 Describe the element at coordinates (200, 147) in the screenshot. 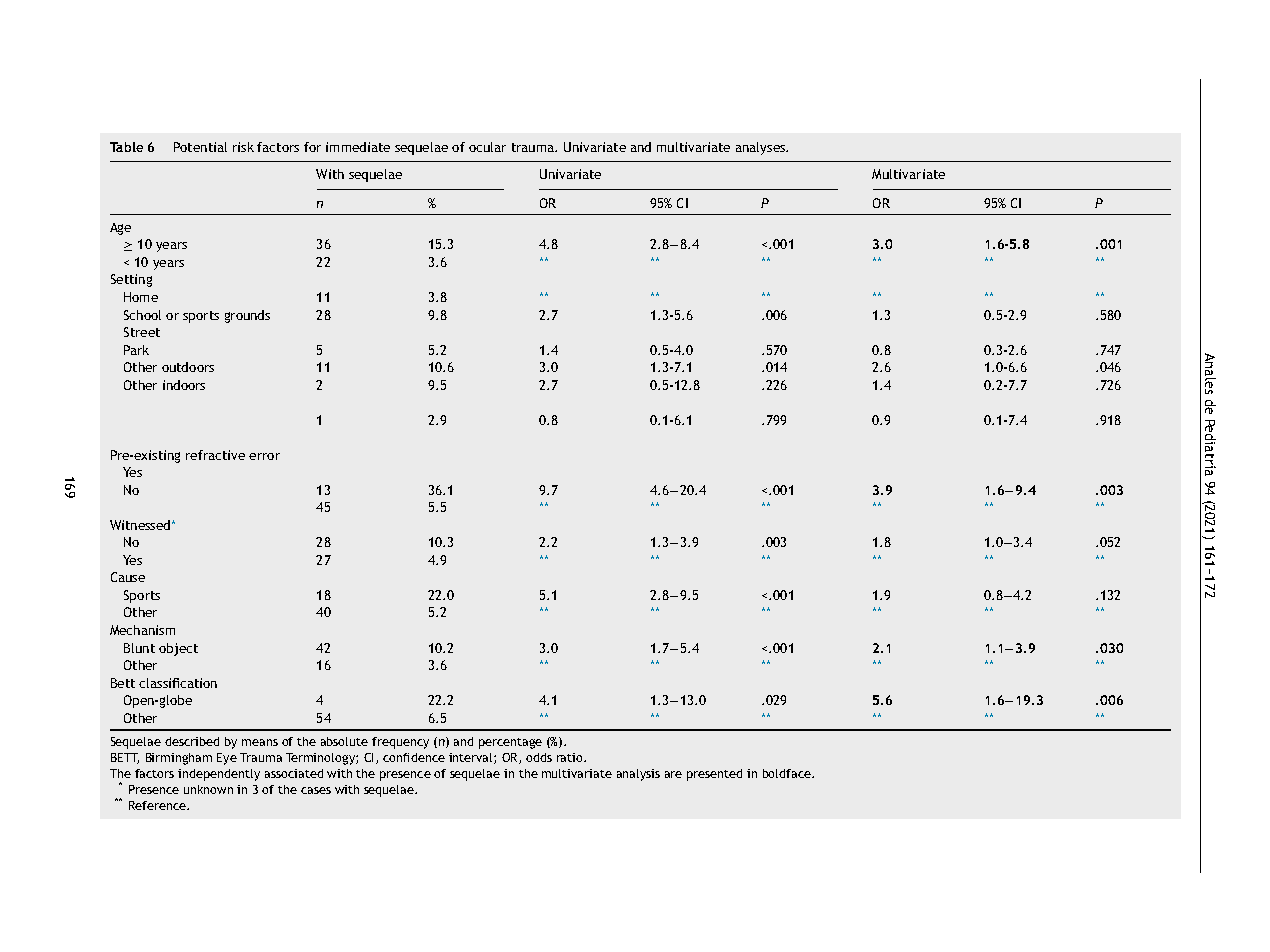

I see `Potential` at that location.
